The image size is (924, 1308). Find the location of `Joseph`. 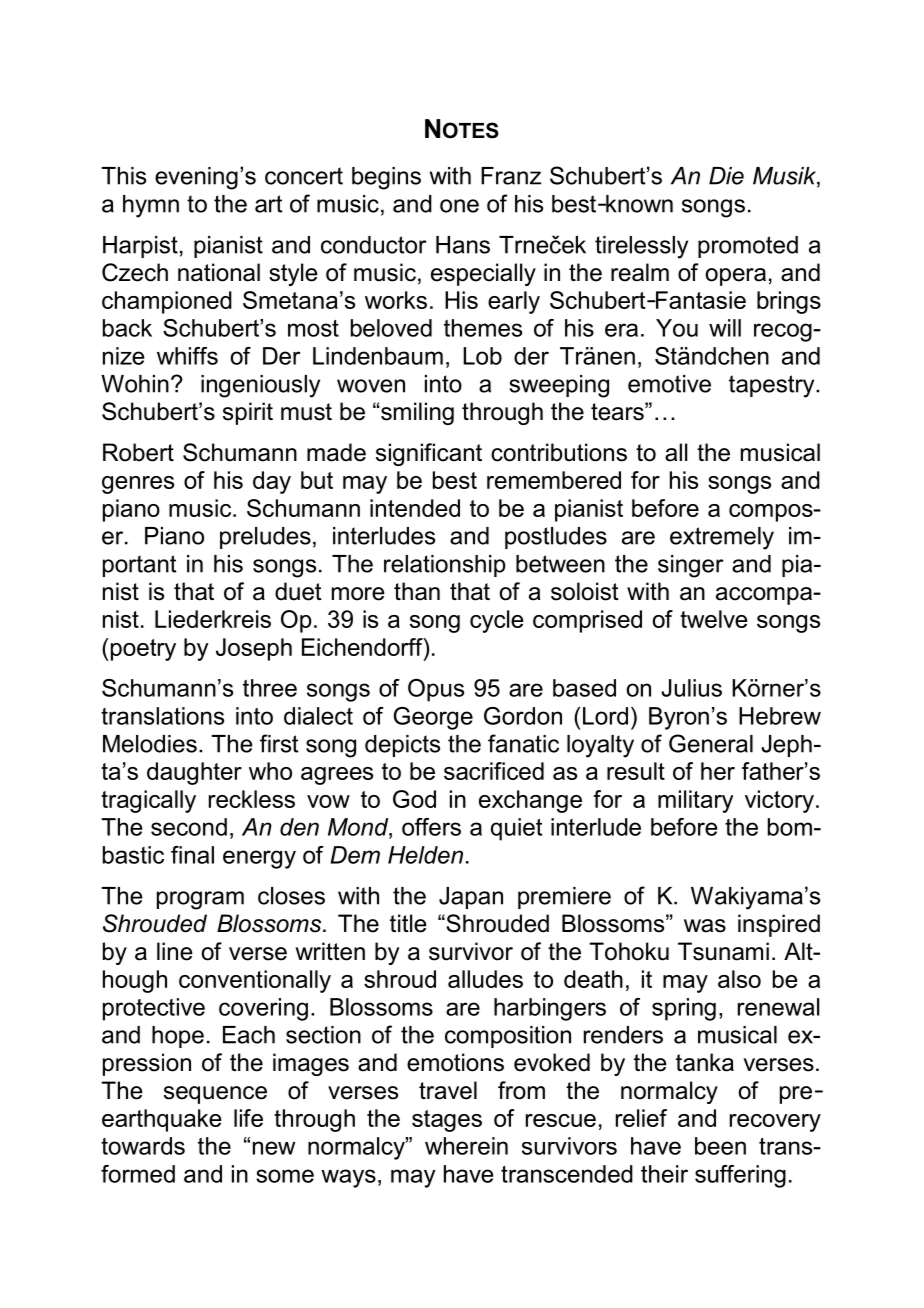

Joseph is located at coordinates (254, 649).
